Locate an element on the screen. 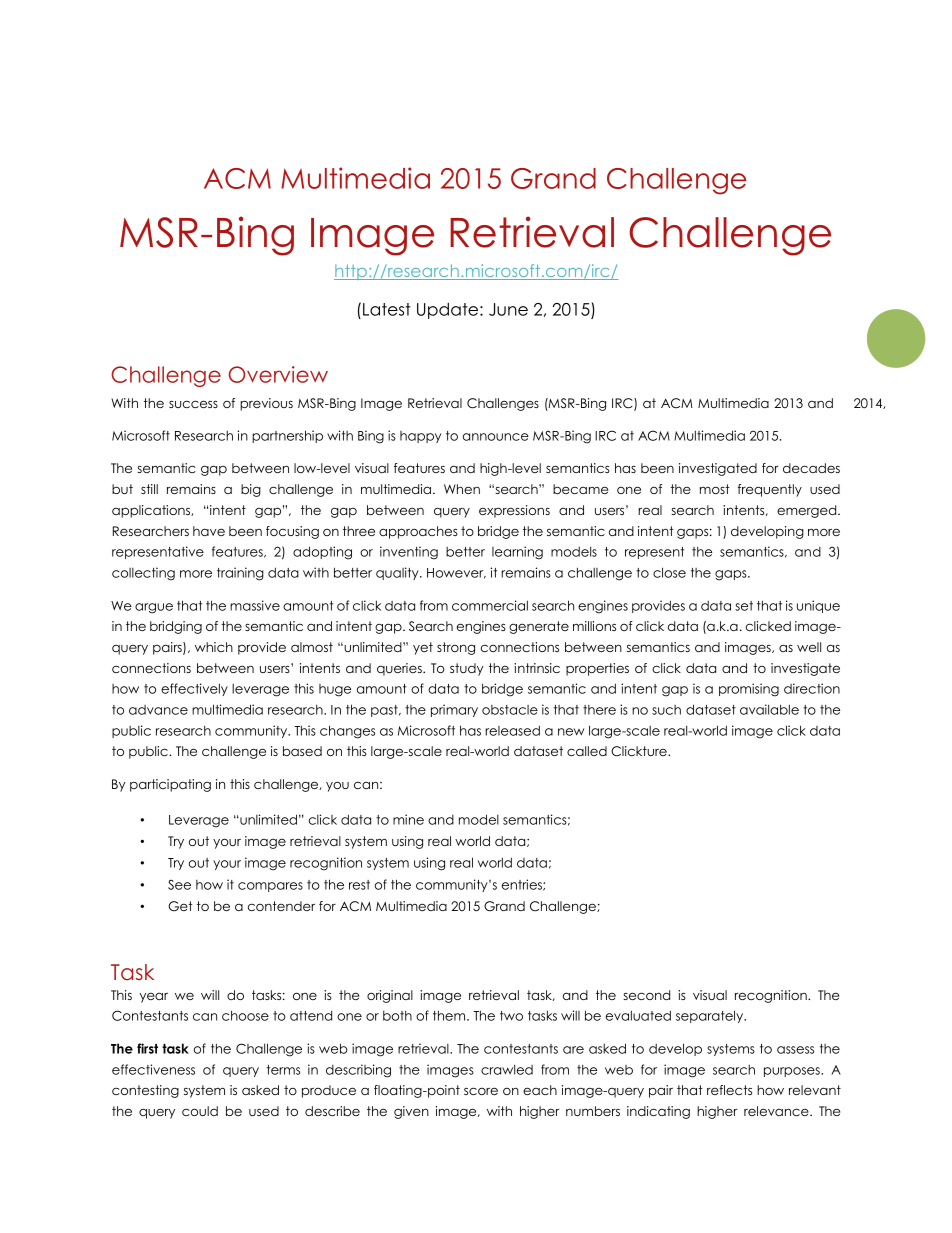  score is located at coordinates (481, 1091).
